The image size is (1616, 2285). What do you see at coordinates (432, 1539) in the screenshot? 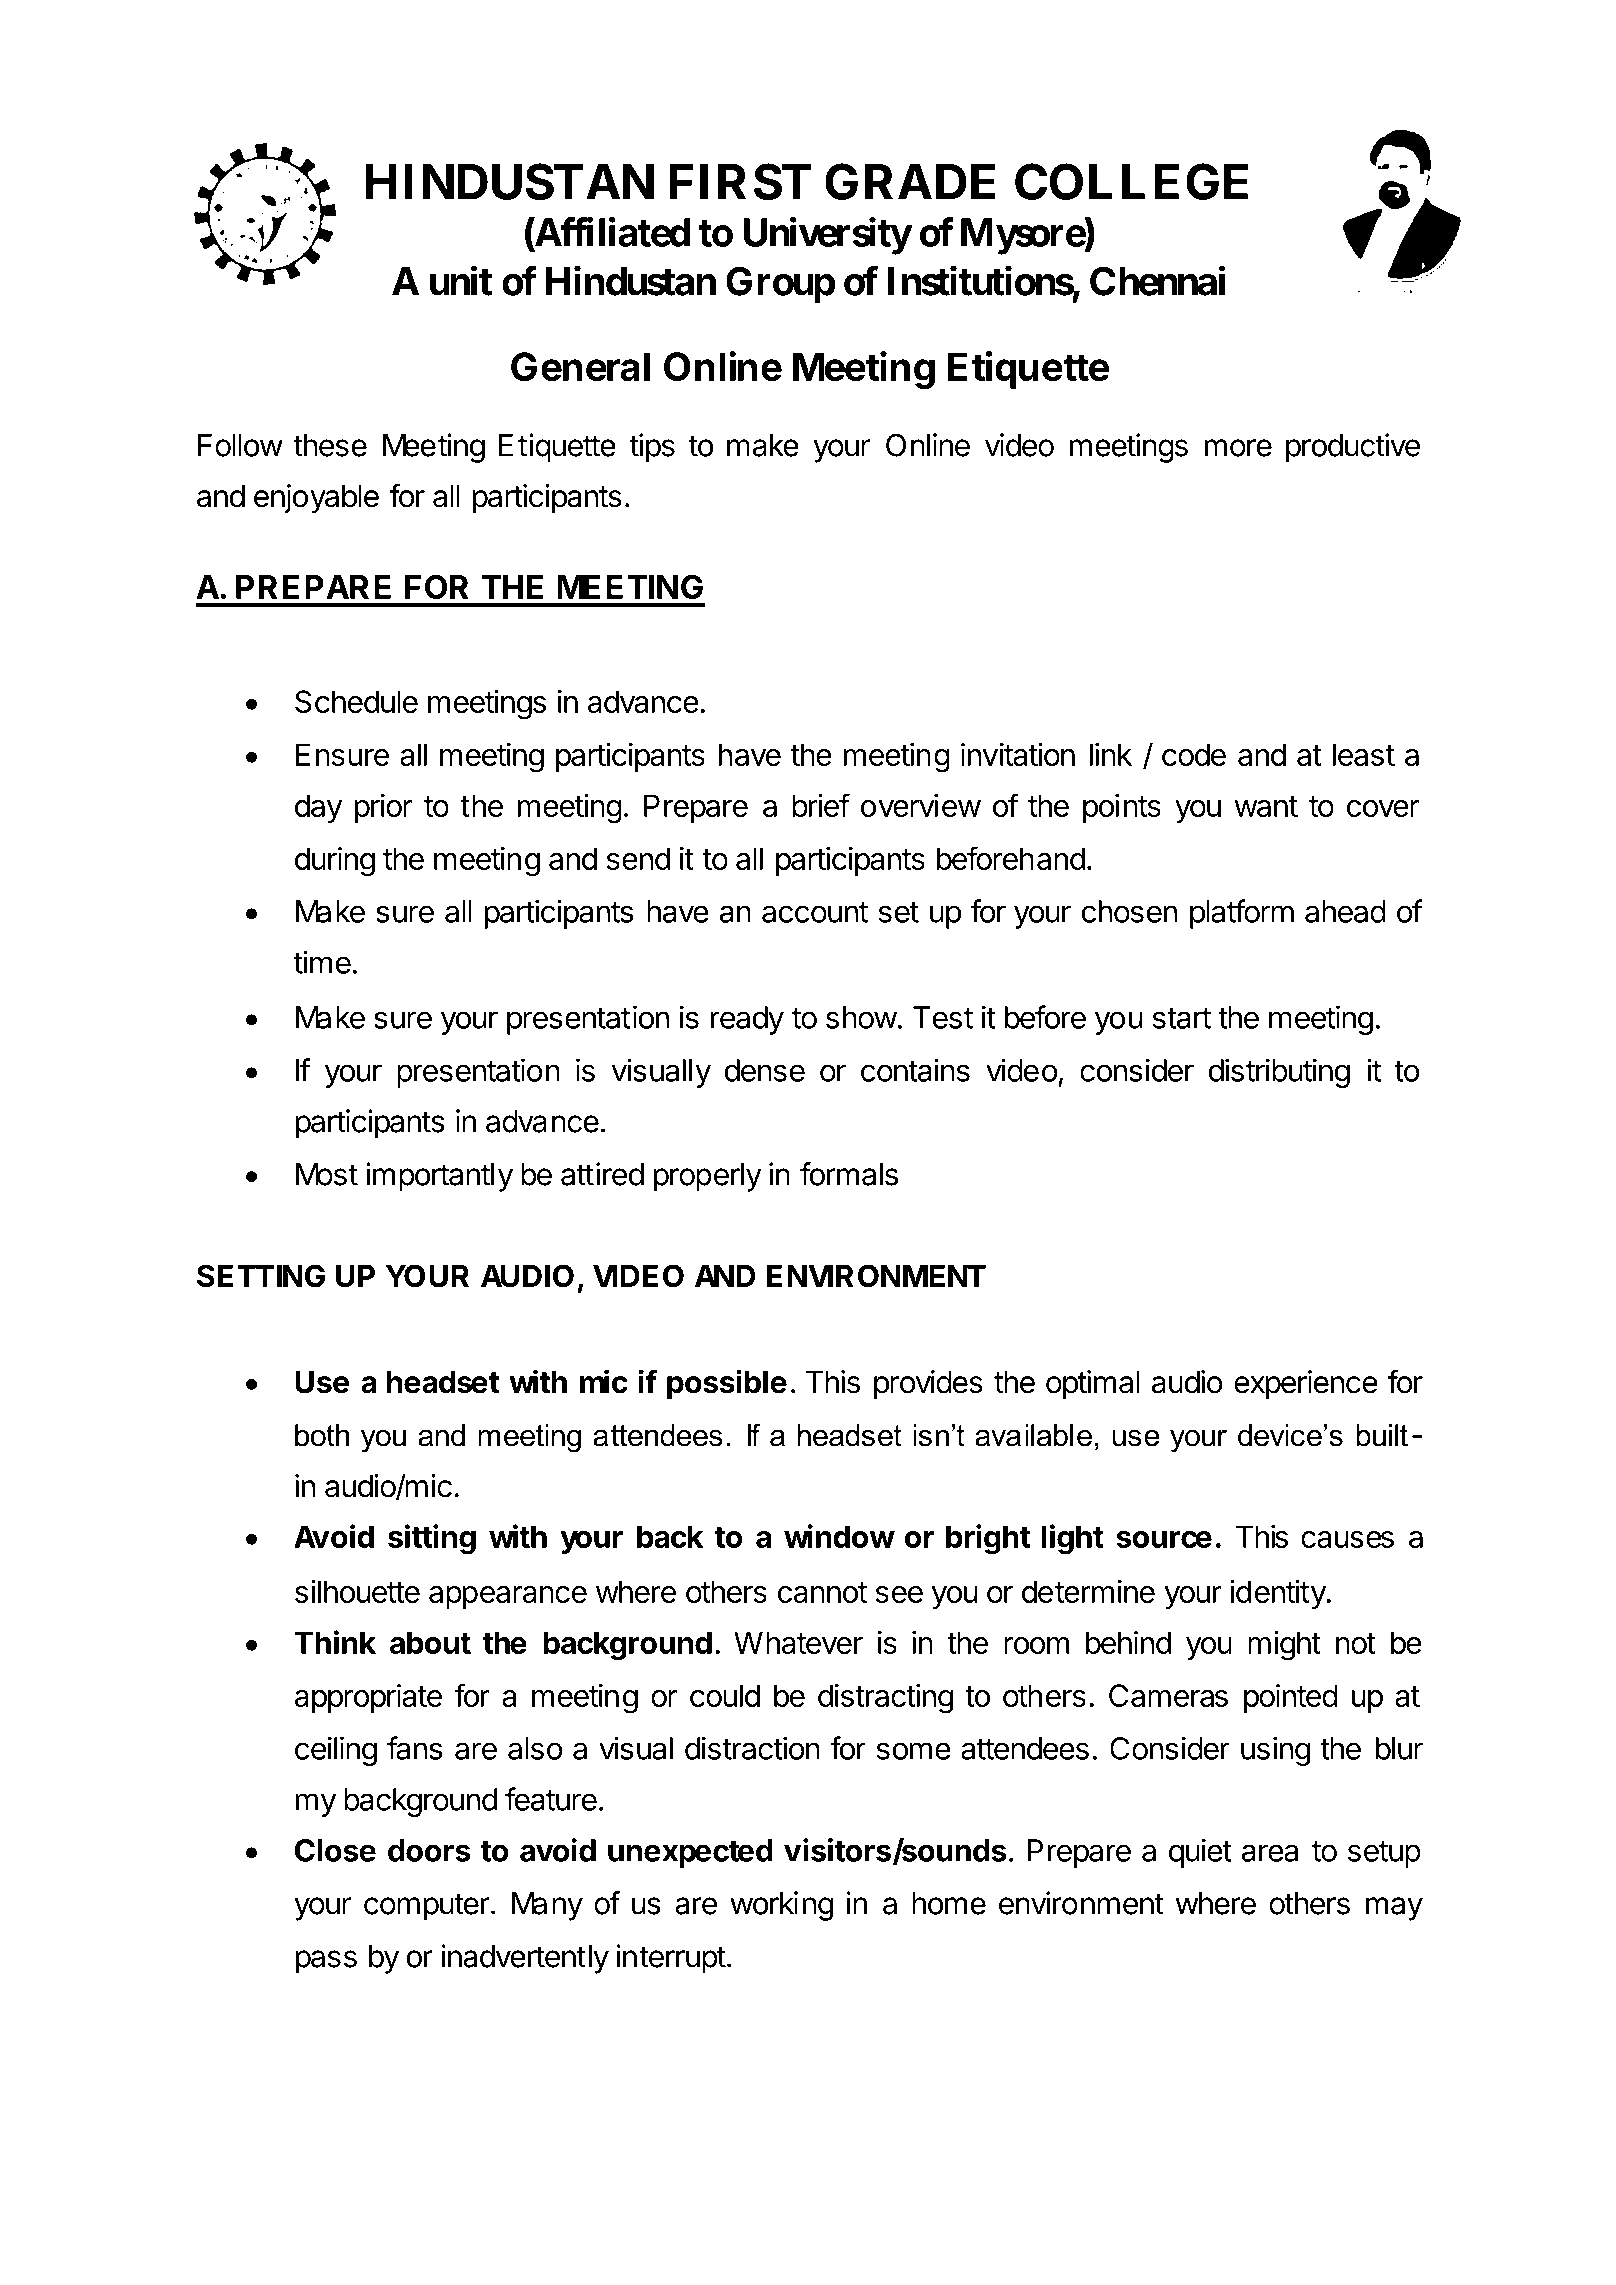
I see `sitting` at bounding box center [432, 1539].
